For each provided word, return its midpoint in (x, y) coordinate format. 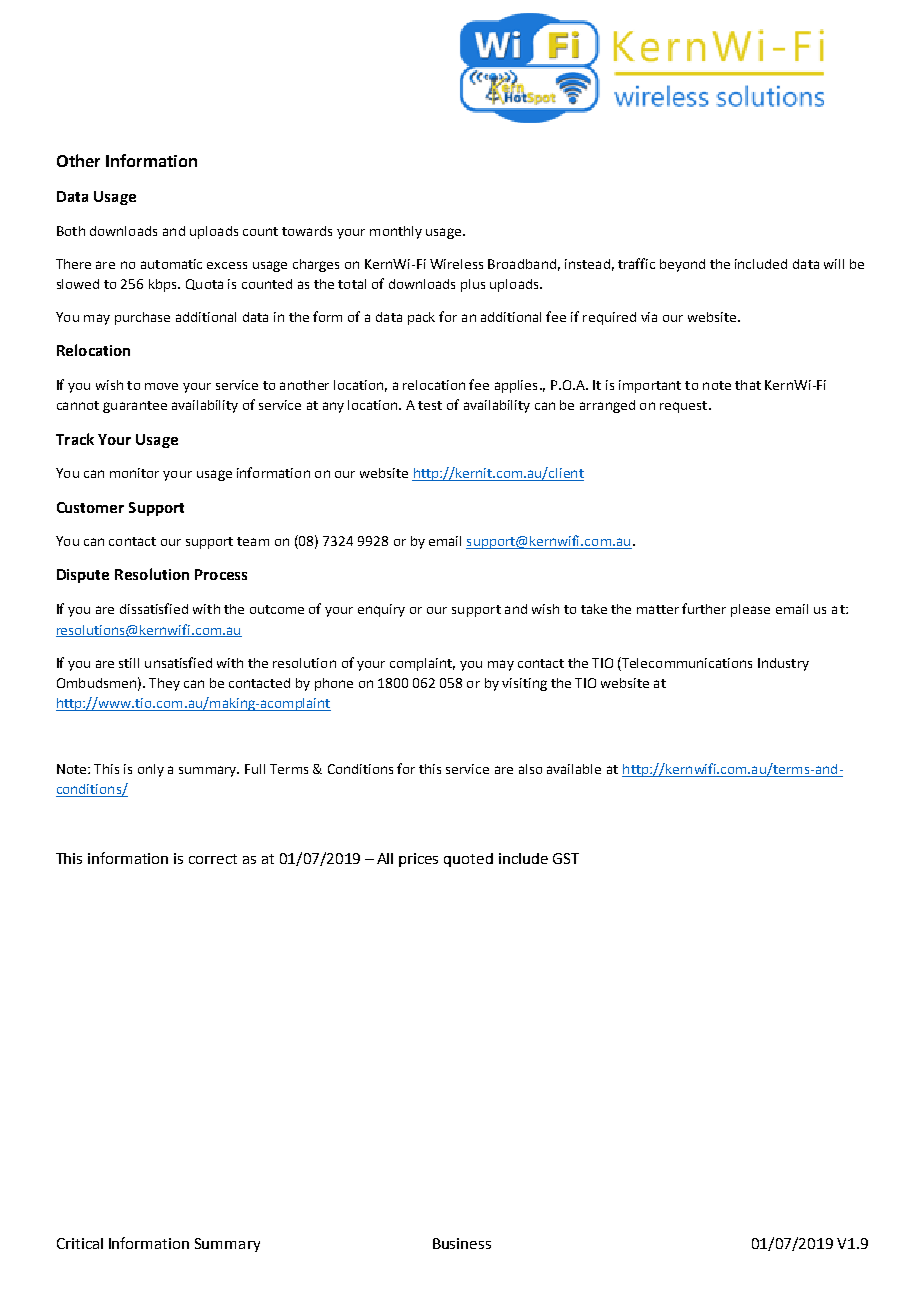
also (530, 769)
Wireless (456, 264)
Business (462, 1243)
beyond (682, 265)
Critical (80, 1243)
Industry (783, 664)
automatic (171, 264)
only (151, 770)
